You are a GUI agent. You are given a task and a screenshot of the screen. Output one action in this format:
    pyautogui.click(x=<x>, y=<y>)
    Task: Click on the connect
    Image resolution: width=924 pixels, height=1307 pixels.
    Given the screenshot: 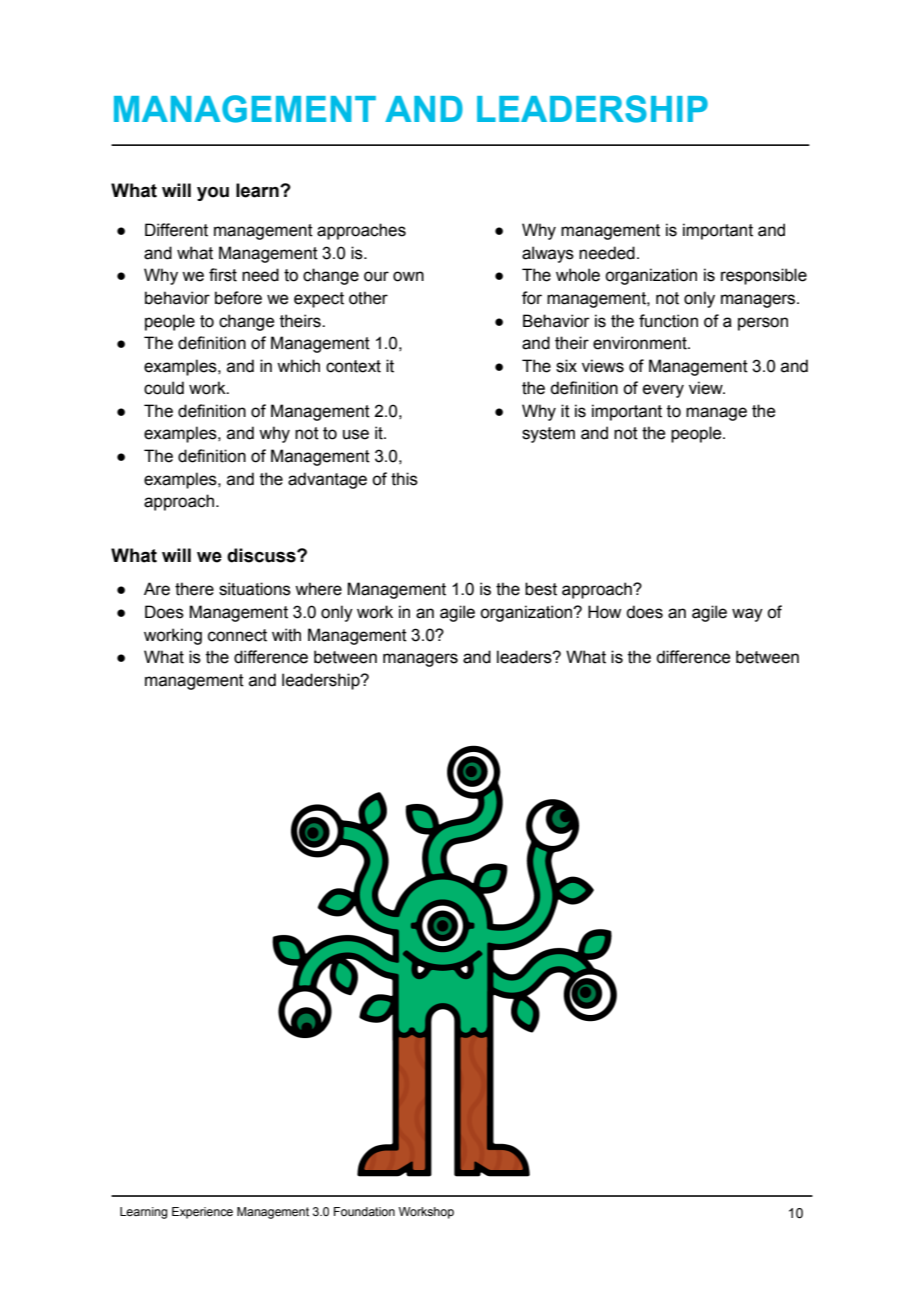 What is the action you would take?
    pyautogui.click(x=237, y=635)
